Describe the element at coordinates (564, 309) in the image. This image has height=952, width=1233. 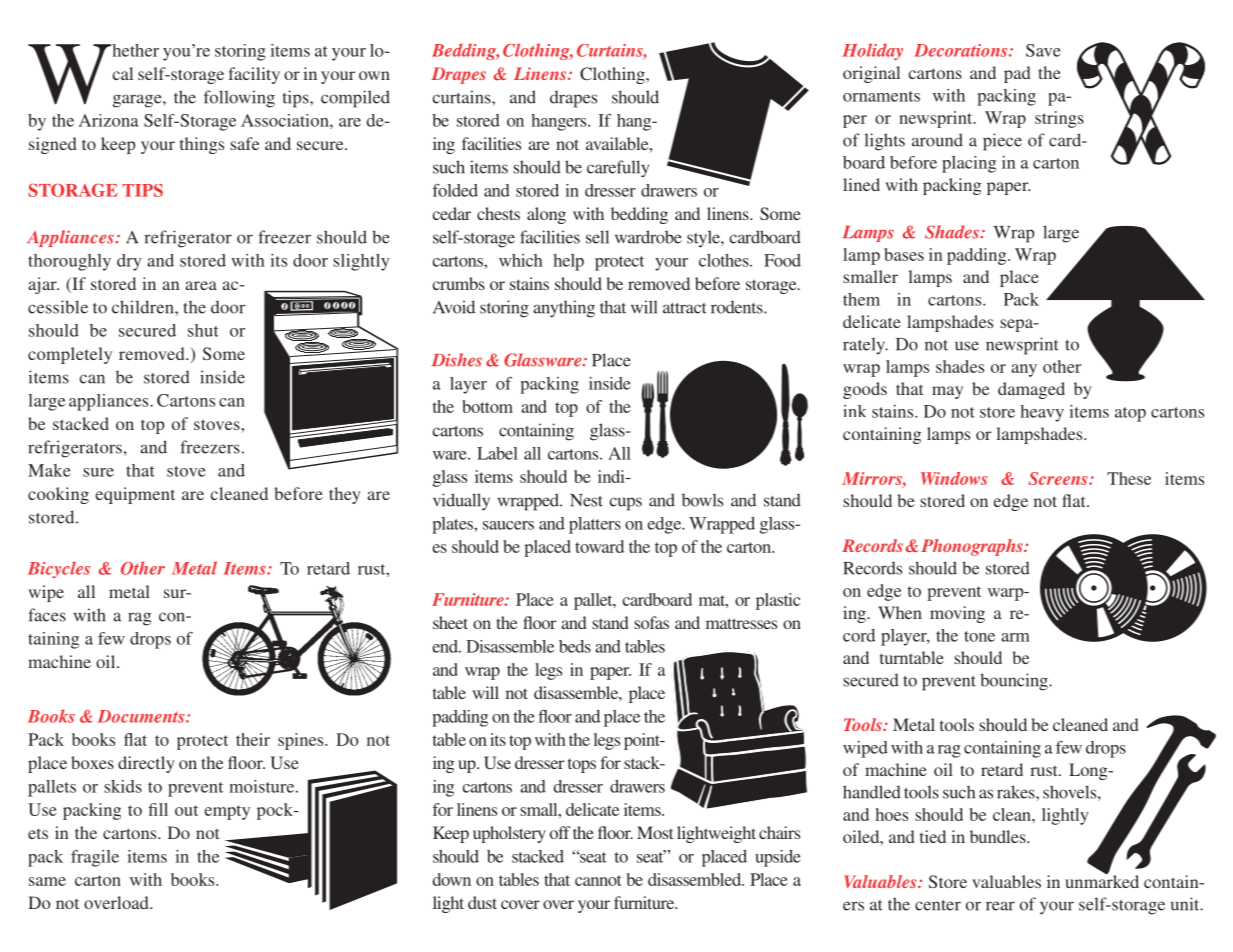
I see `anything` at that location.
